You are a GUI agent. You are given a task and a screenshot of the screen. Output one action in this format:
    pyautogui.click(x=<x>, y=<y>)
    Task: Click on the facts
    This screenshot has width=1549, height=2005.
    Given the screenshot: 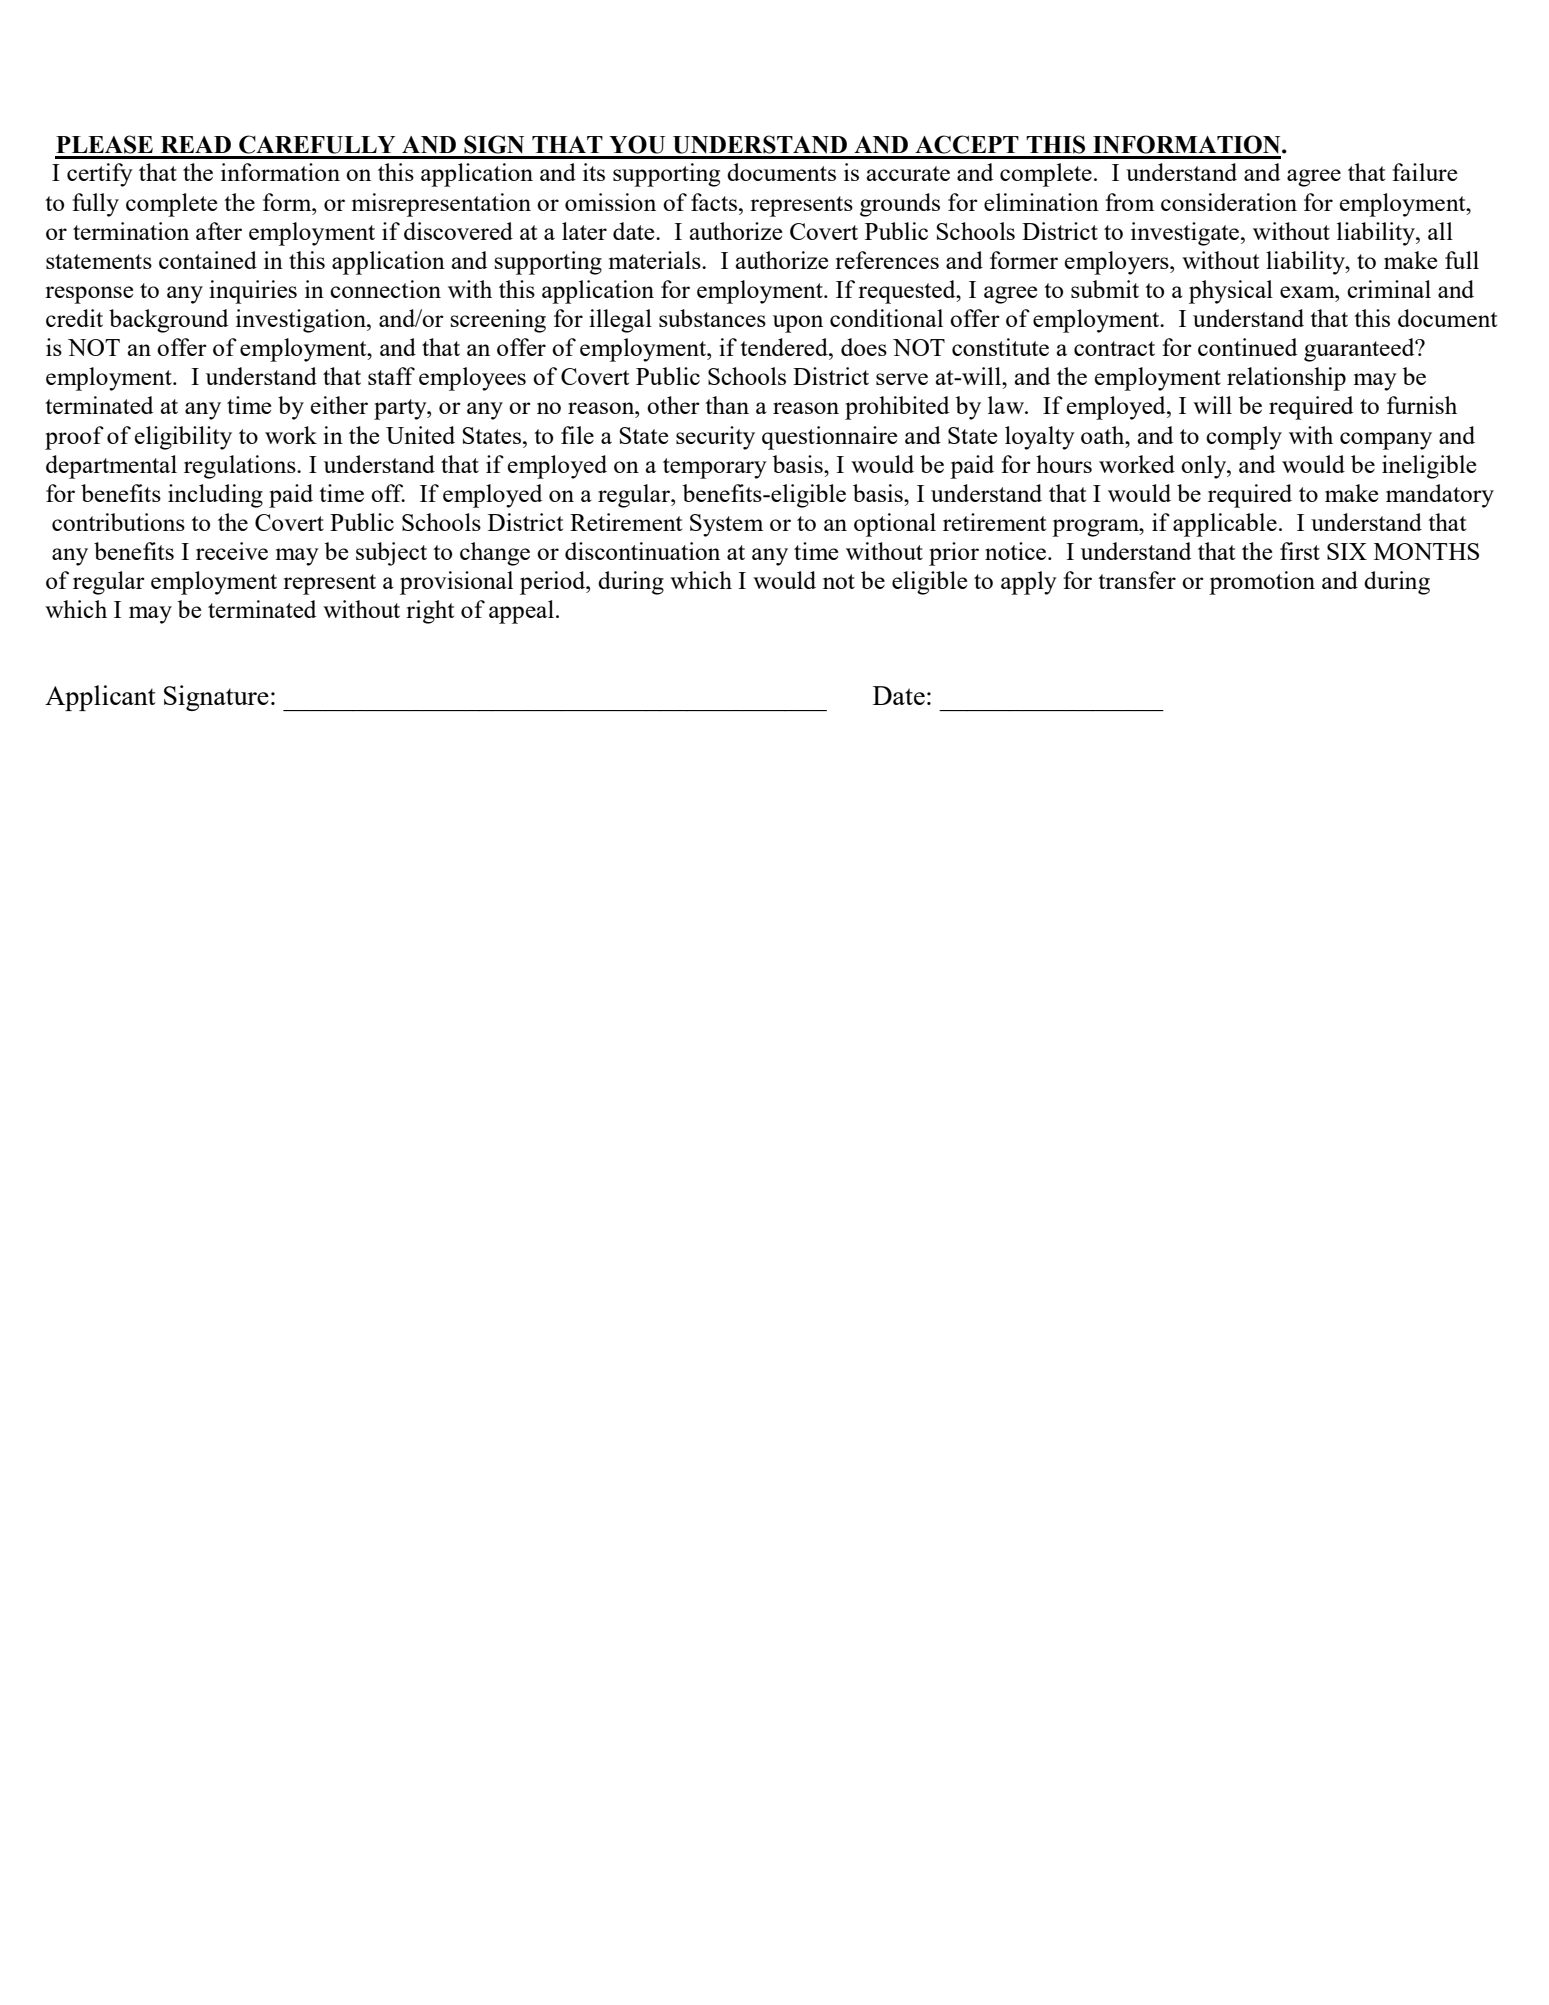 What is the action you would take?
    pyautogui.click(x=714, y=202)
